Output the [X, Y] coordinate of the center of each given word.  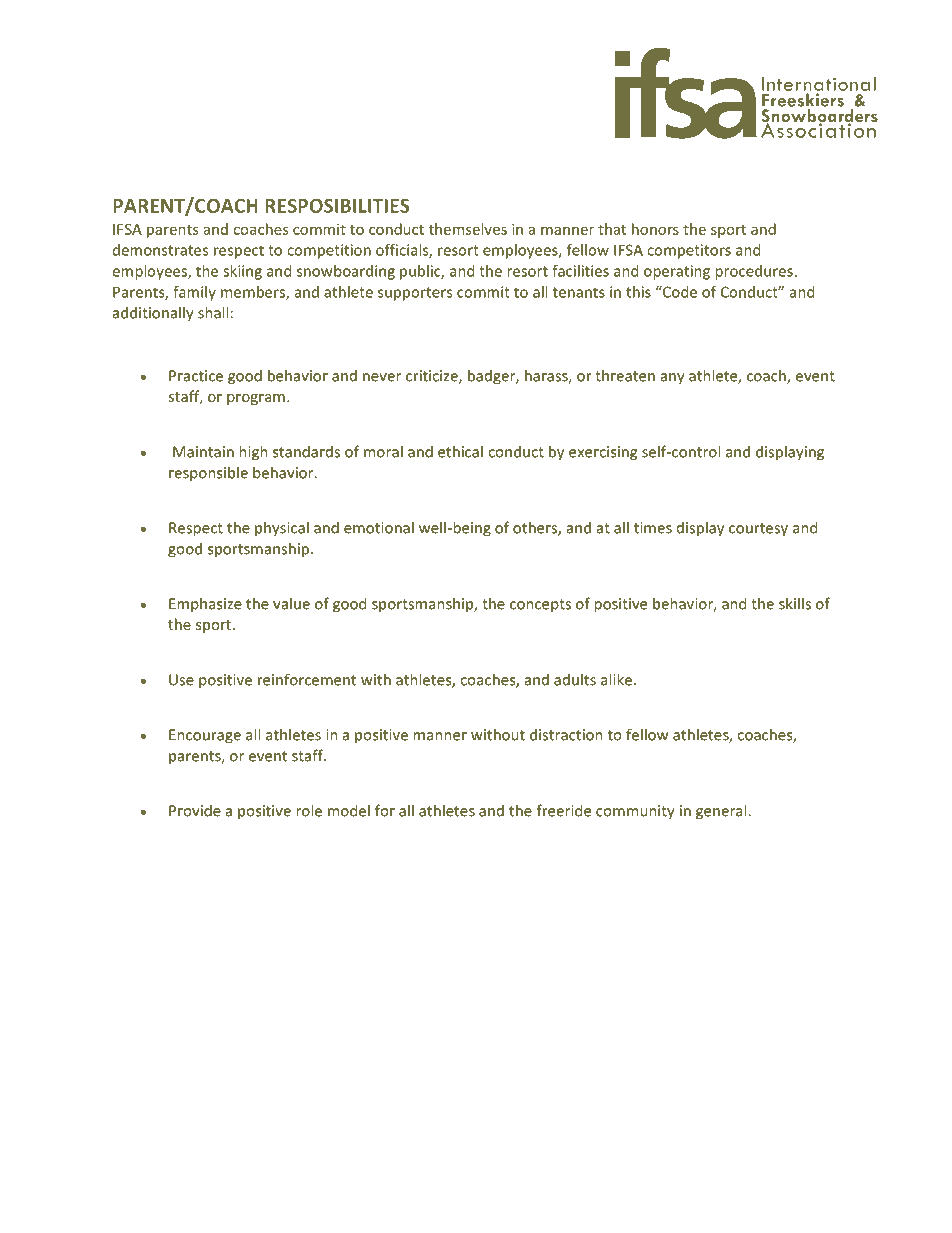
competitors [689, 251]
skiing [242, 272]
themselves [468, 229]
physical [282, 529]
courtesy [758, 530]
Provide [195, 810]
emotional [379, 527]
